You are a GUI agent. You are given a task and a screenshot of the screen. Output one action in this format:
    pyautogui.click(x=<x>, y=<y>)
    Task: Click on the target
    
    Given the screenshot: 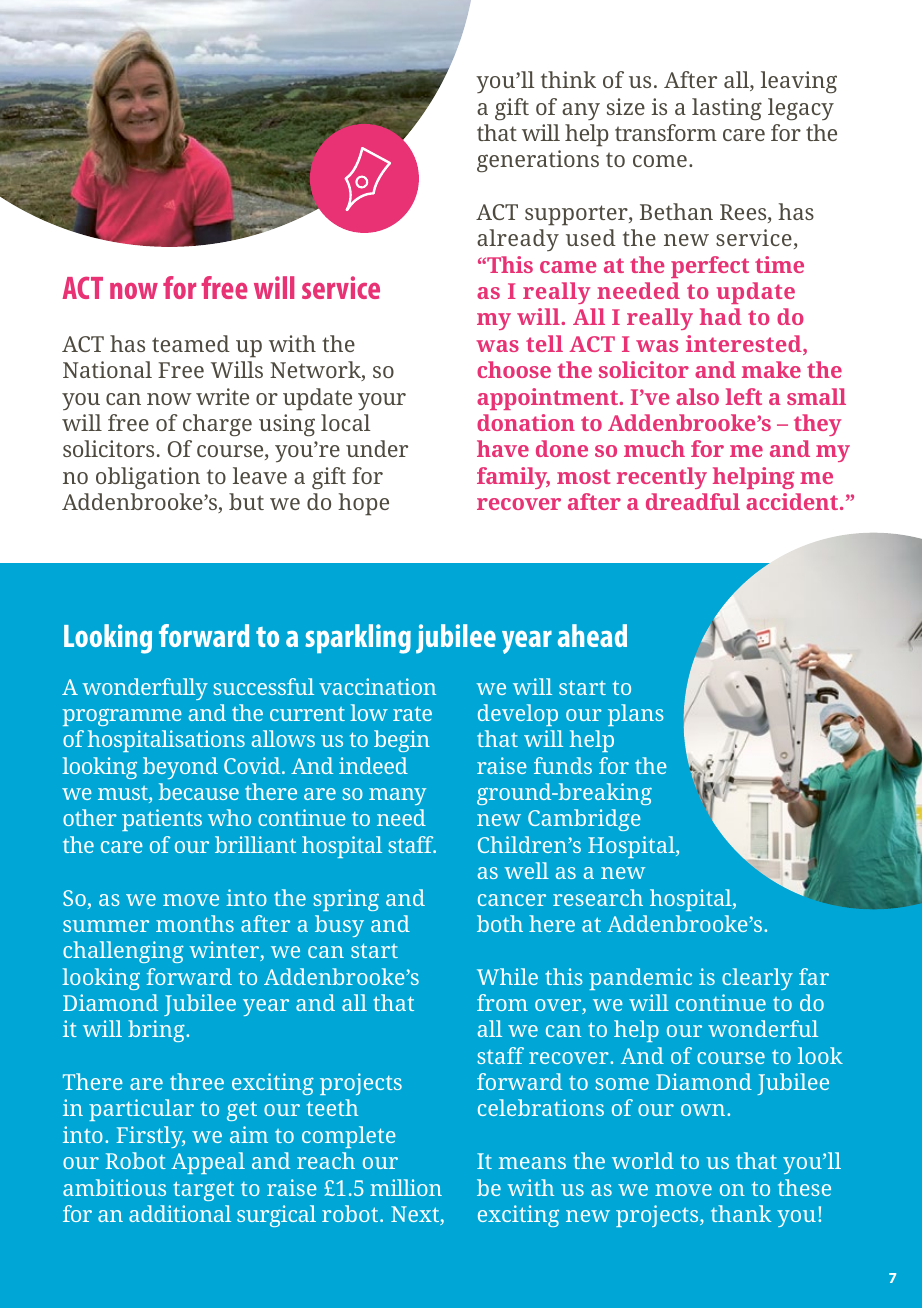 What is the action you would take?
    pyautogui.click(x=203, y=1191)
